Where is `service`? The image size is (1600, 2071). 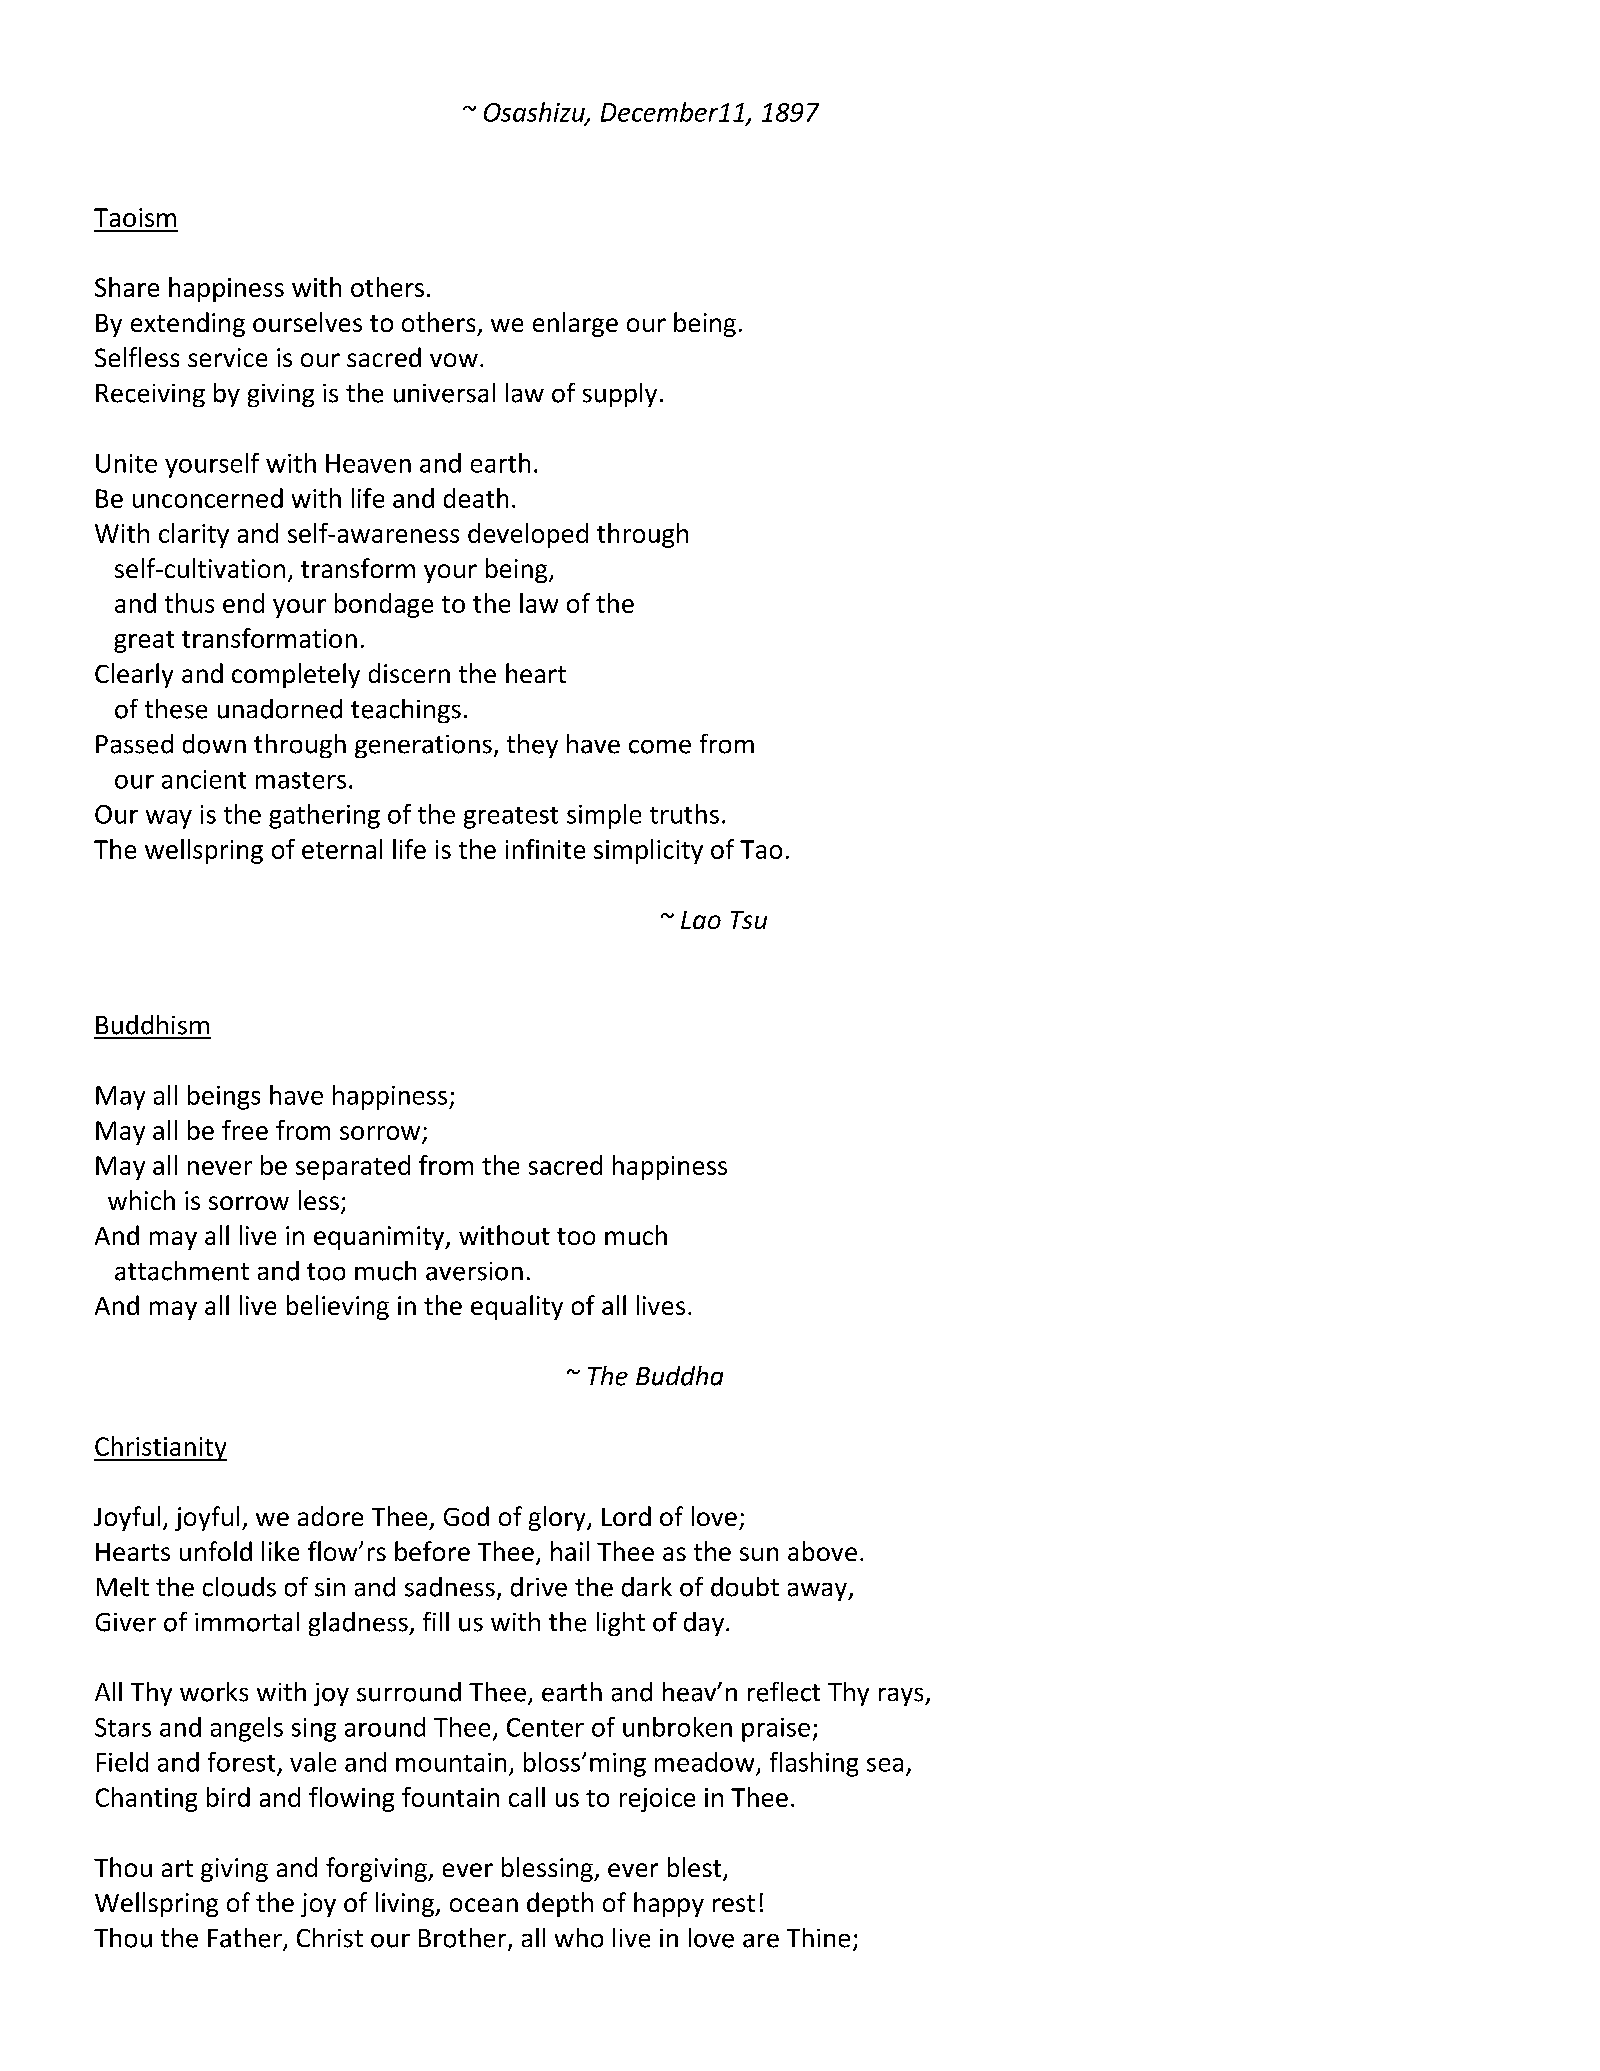 service is located at coordinates (227, 357).
